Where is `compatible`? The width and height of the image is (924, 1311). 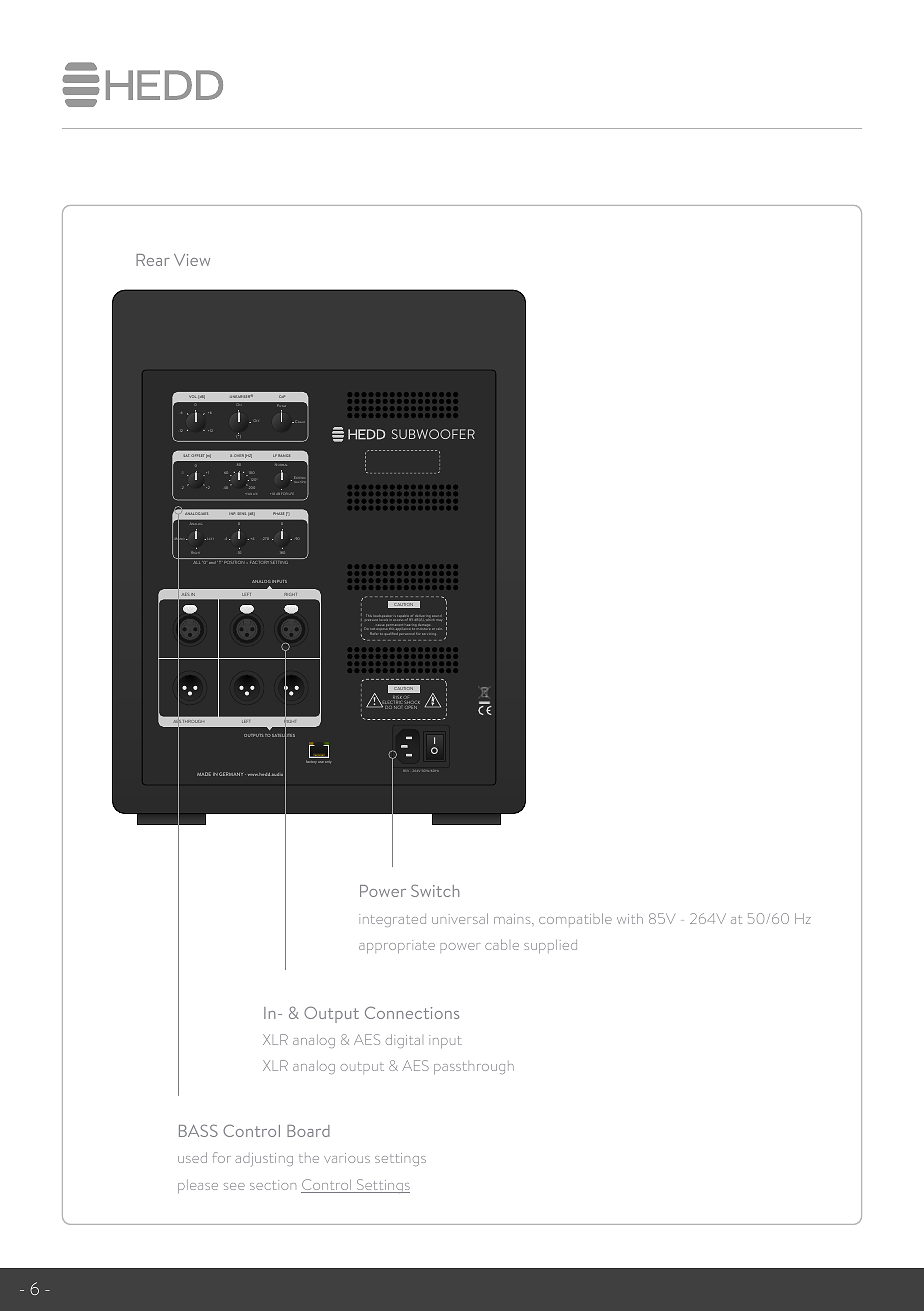
compatible is located at coordinates (575, 920).
